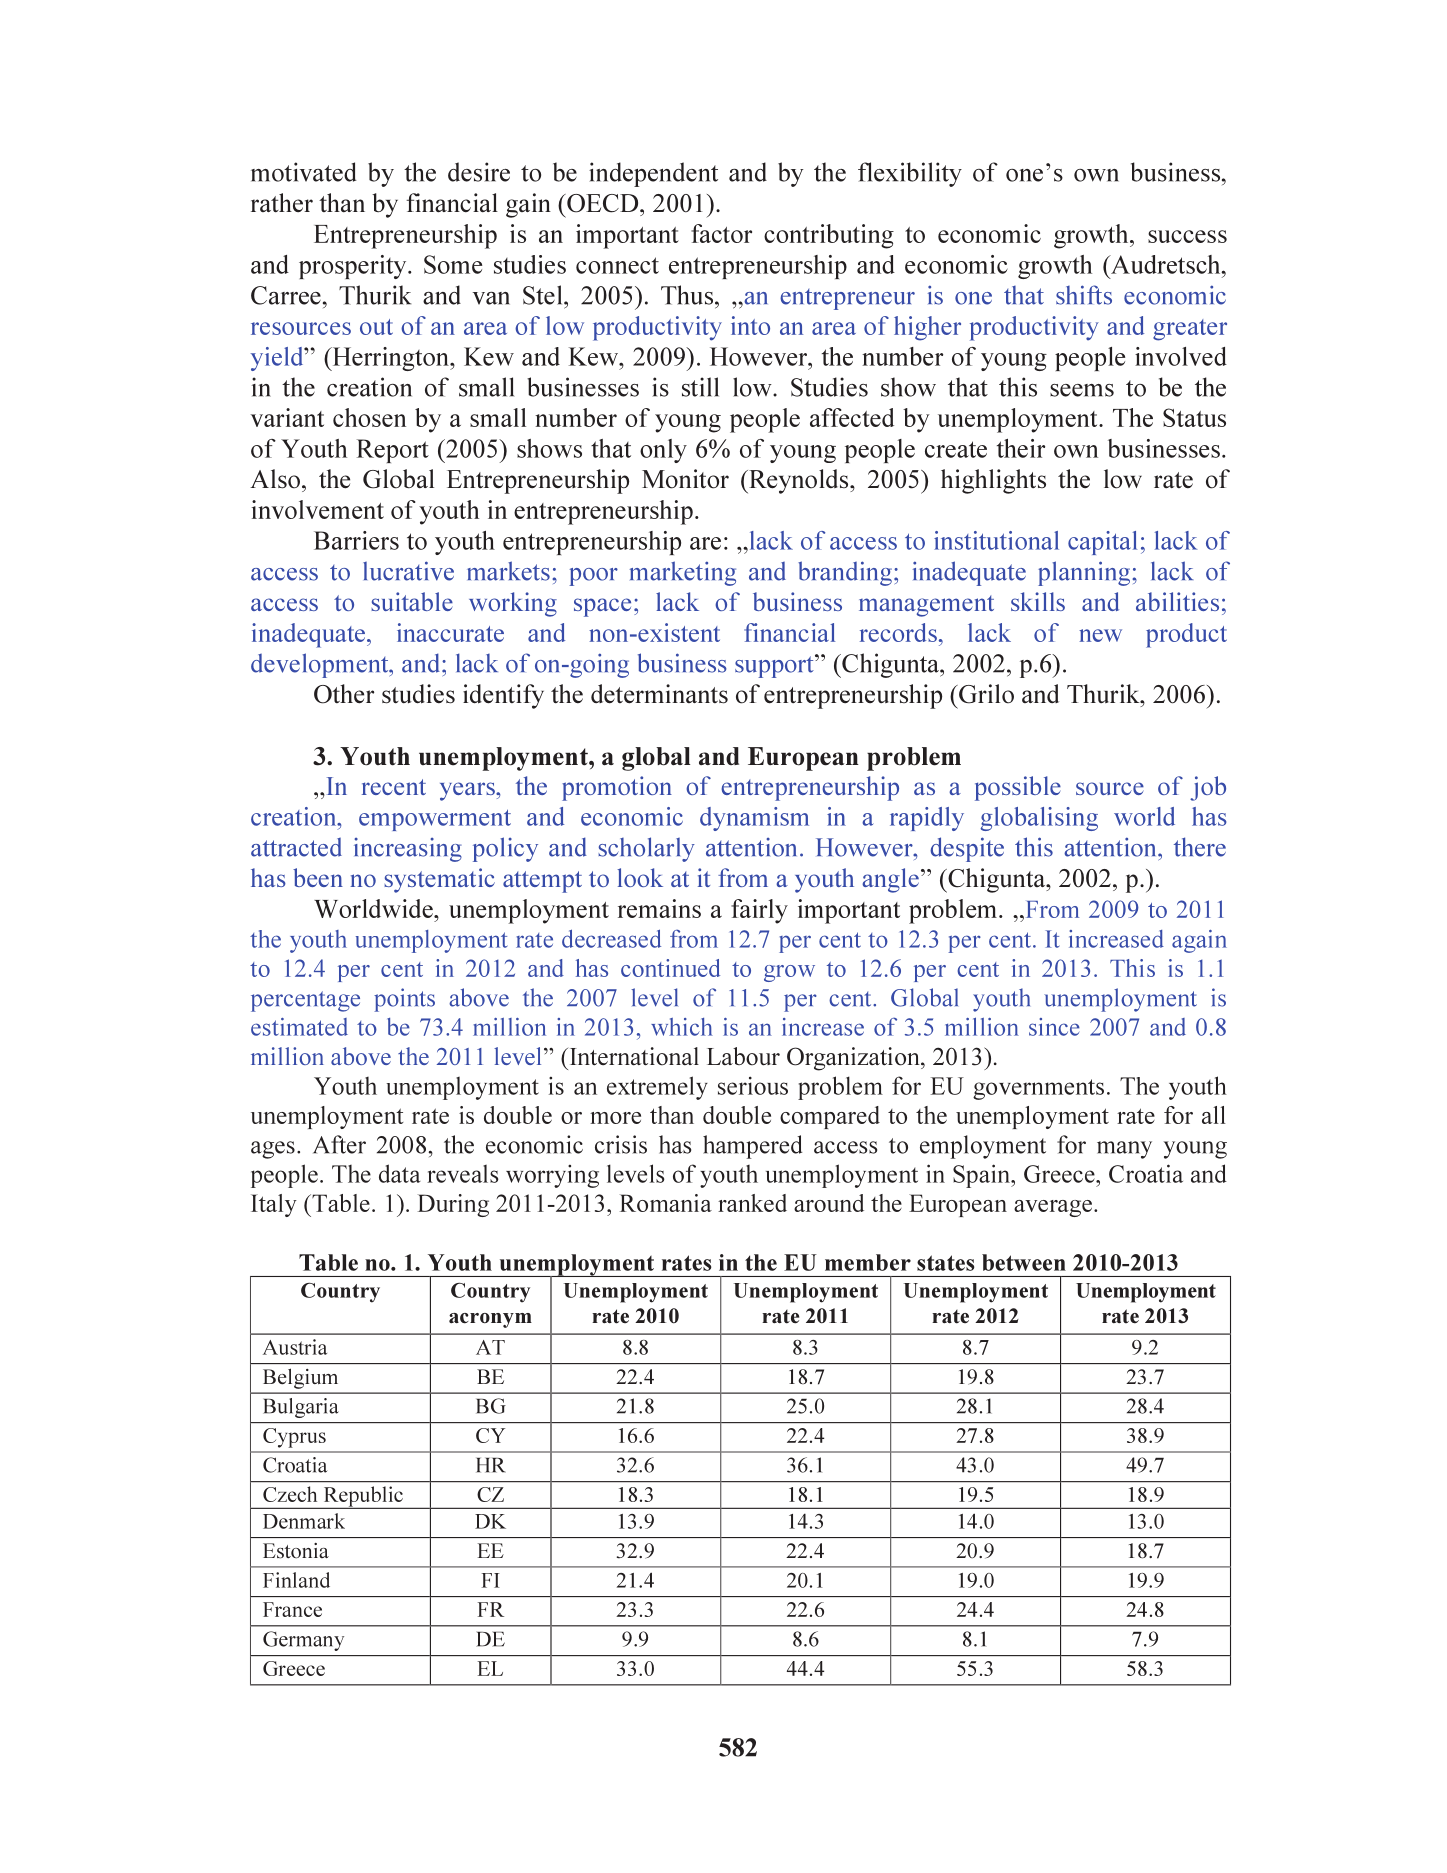 Image resolution: width=1447 pixels, height=1873 pixels. What do you see at coordinates (752, 1203) in the screenshot?
I see `ranked` at bounding box center [752, 1203].
